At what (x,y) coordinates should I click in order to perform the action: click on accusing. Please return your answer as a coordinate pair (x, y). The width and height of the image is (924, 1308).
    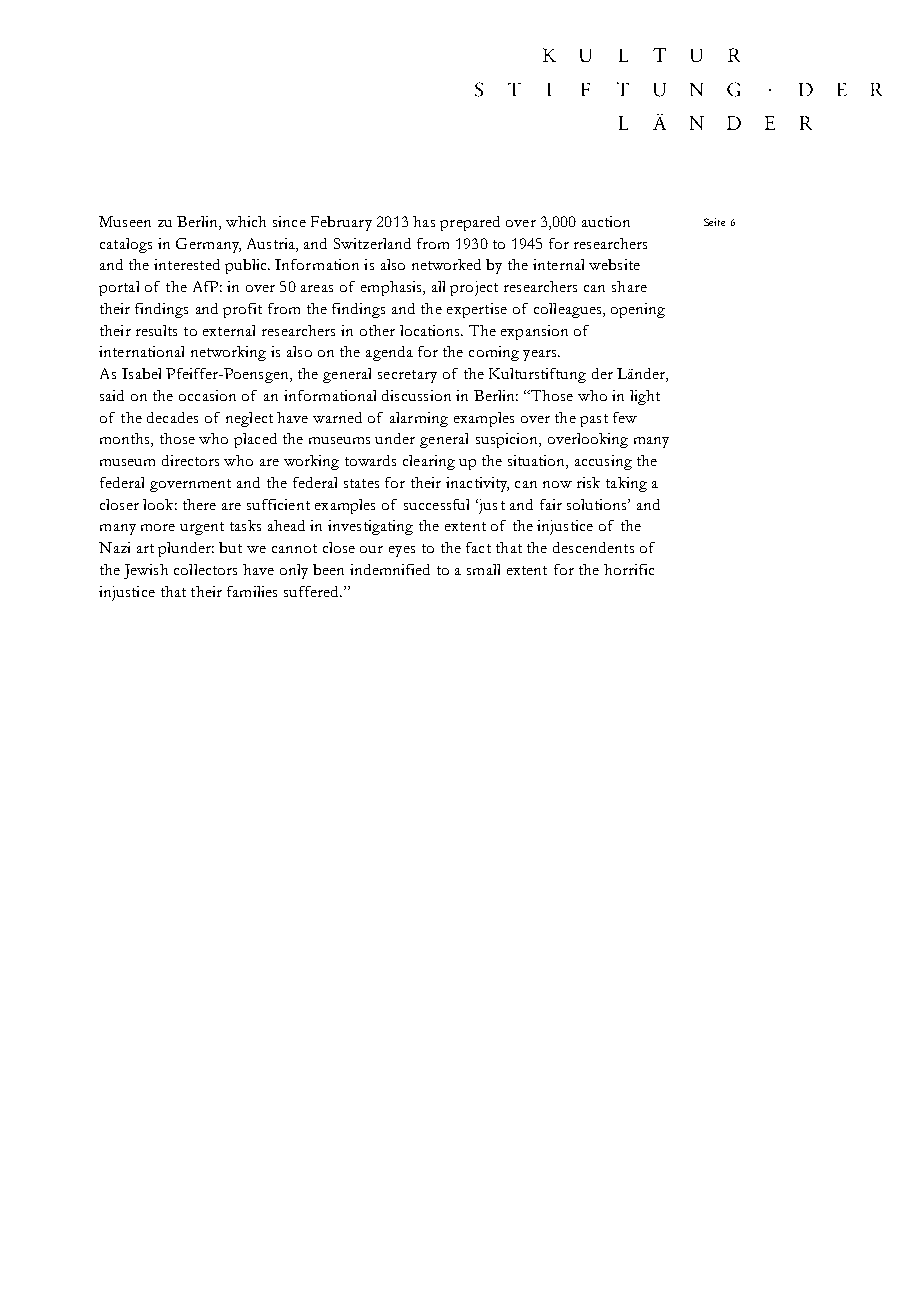
    Looking at the image, I should click on (603, 462).
